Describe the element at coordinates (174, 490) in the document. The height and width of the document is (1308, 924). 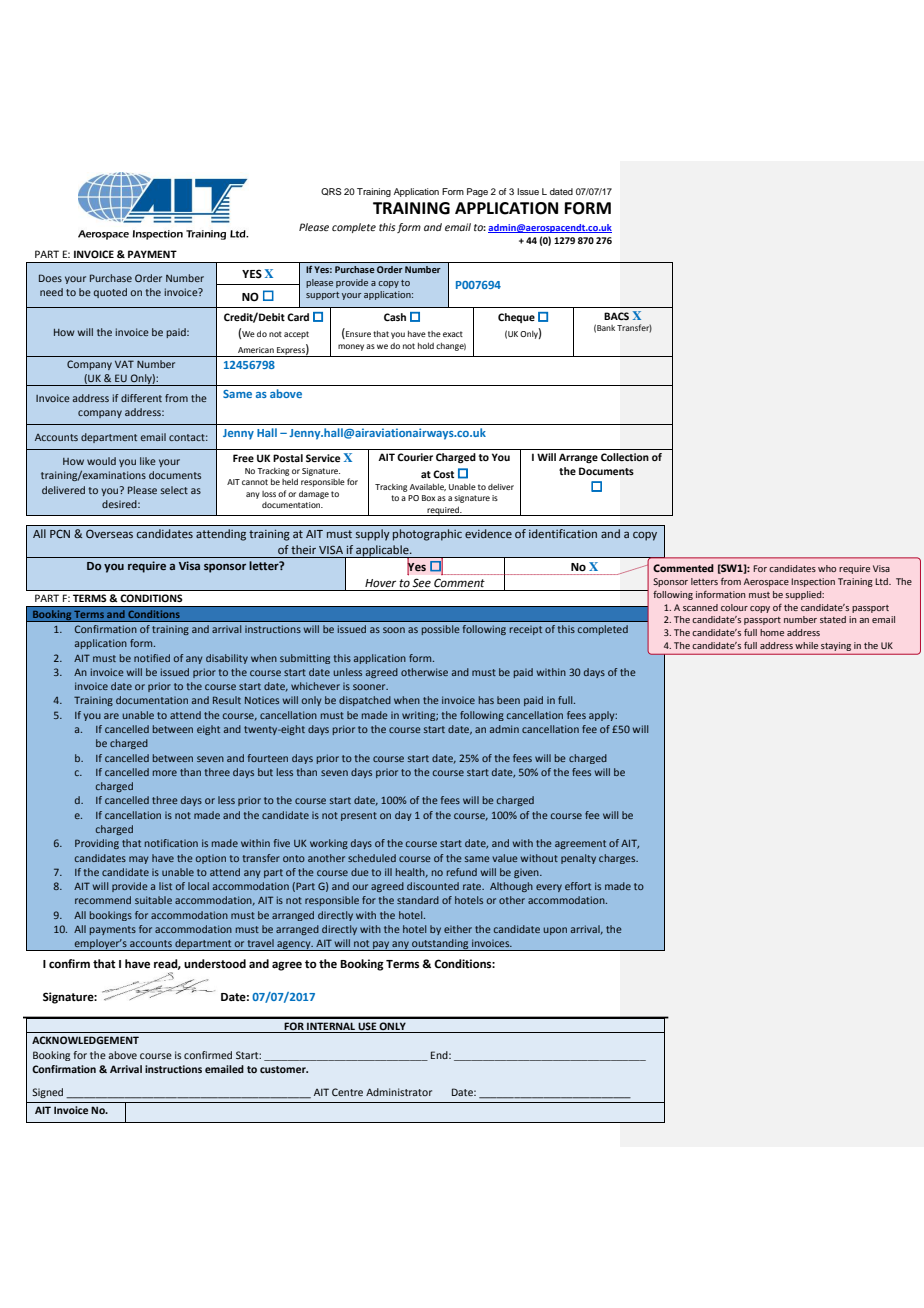
I see `select` at that location.
